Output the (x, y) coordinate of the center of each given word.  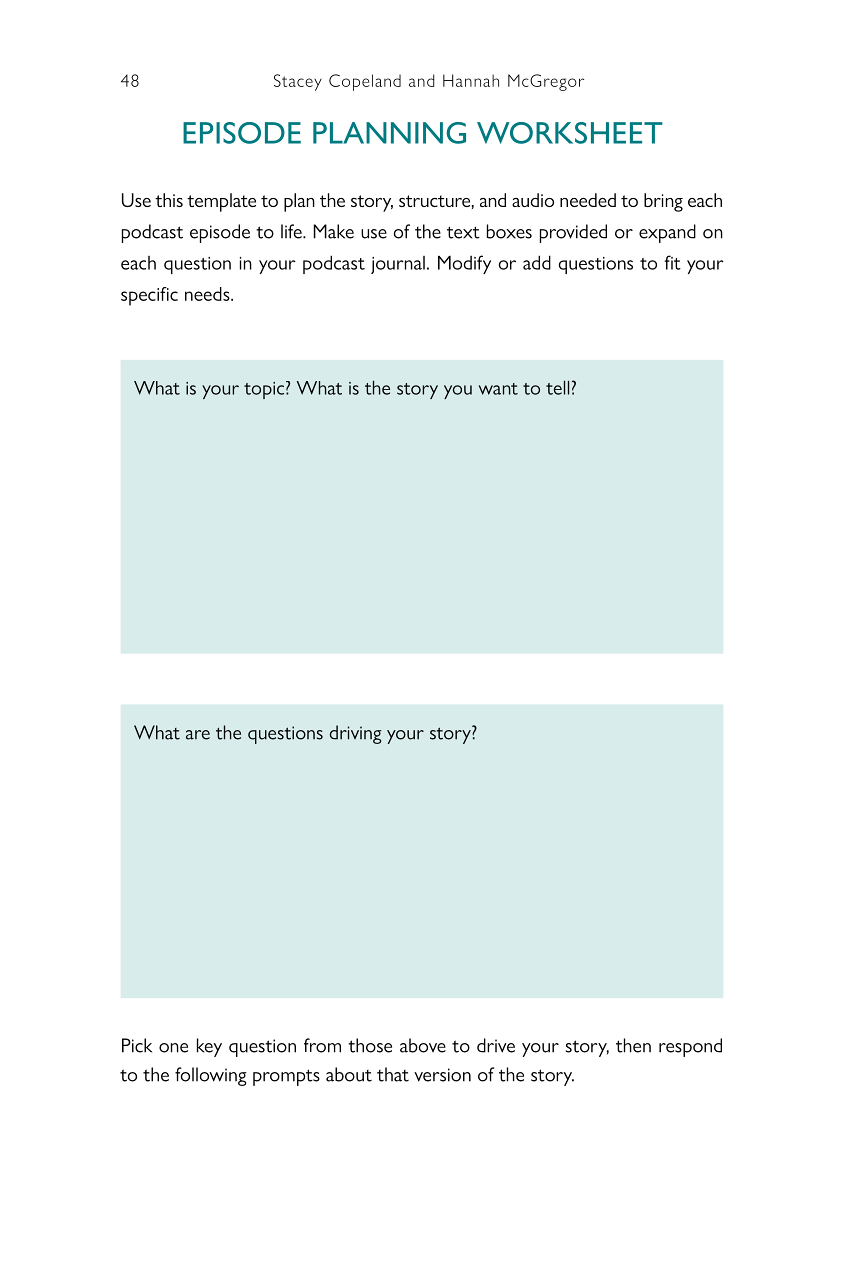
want (498, 389)
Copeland (365, 82)
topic (264, 390)
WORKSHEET (570, 133)
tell (557, 387)
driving (356, 734)
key (209, 1047)
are (198, 735)
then (633, 1045)
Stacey (298, 82)
